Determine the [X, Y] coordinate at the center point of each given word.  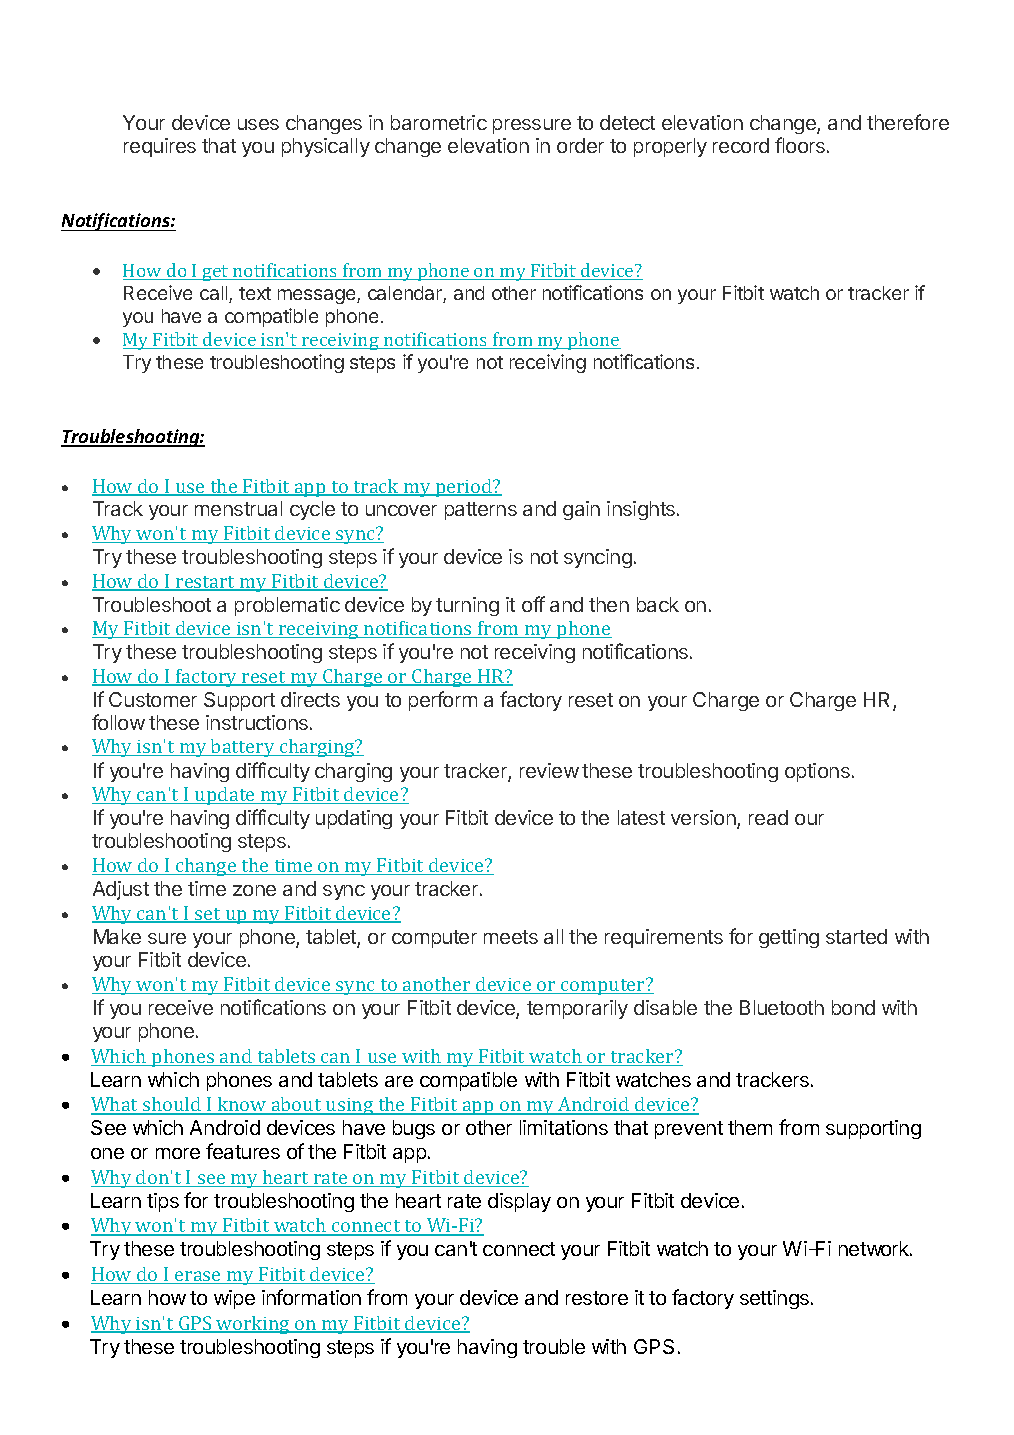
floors [800, 145]
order [580, 145]
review [549, 770]
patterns [481, 511]
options [817, 772]
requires [160, 147]
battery [243, 748]
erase [198, 1277]
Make [117, 936]
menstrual [238, 508]
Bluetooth [782, 1007]
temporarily [577, 1009]
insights [642, 510]
